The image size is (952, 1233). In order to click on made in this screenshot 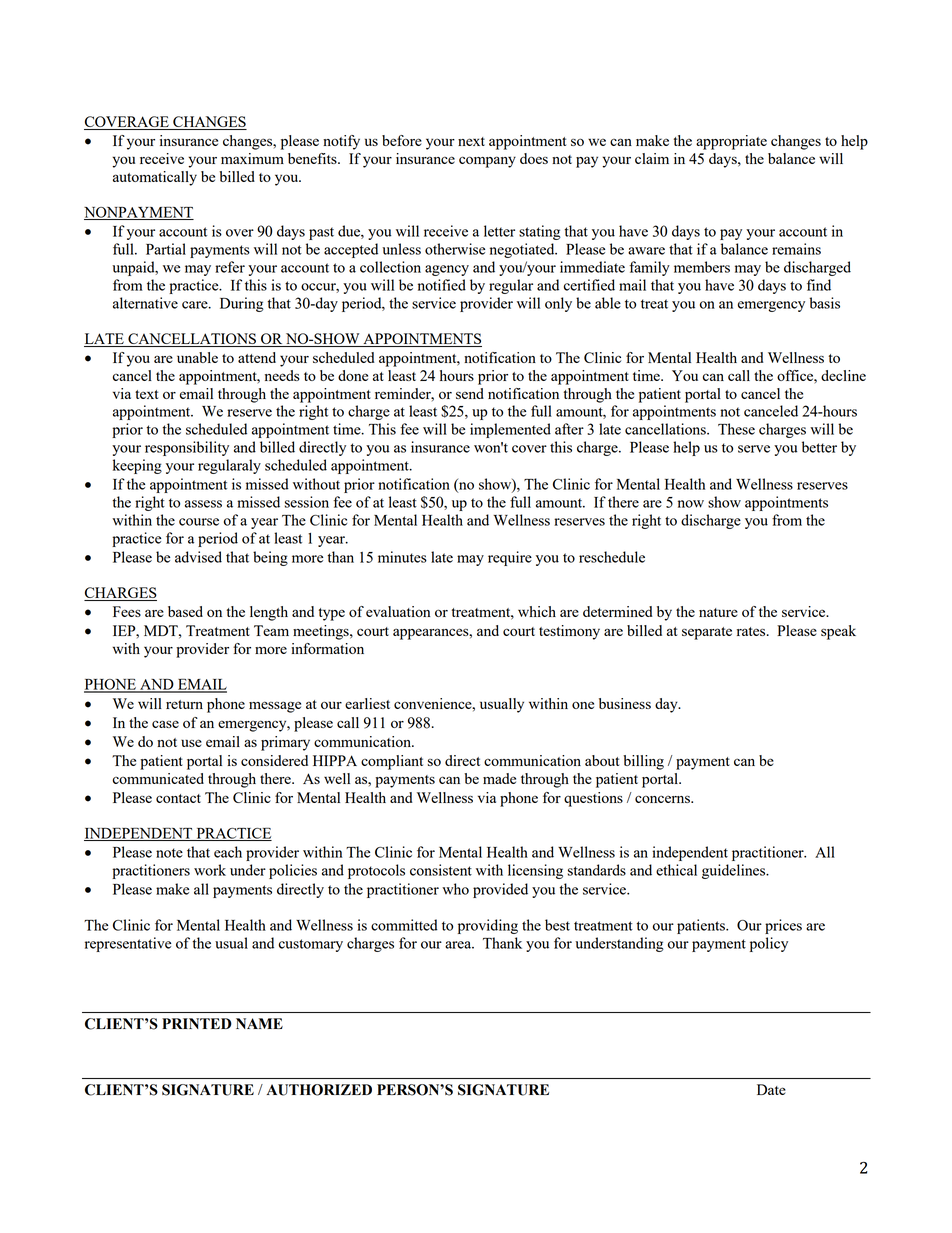, I will do `click(499, 778)`.
